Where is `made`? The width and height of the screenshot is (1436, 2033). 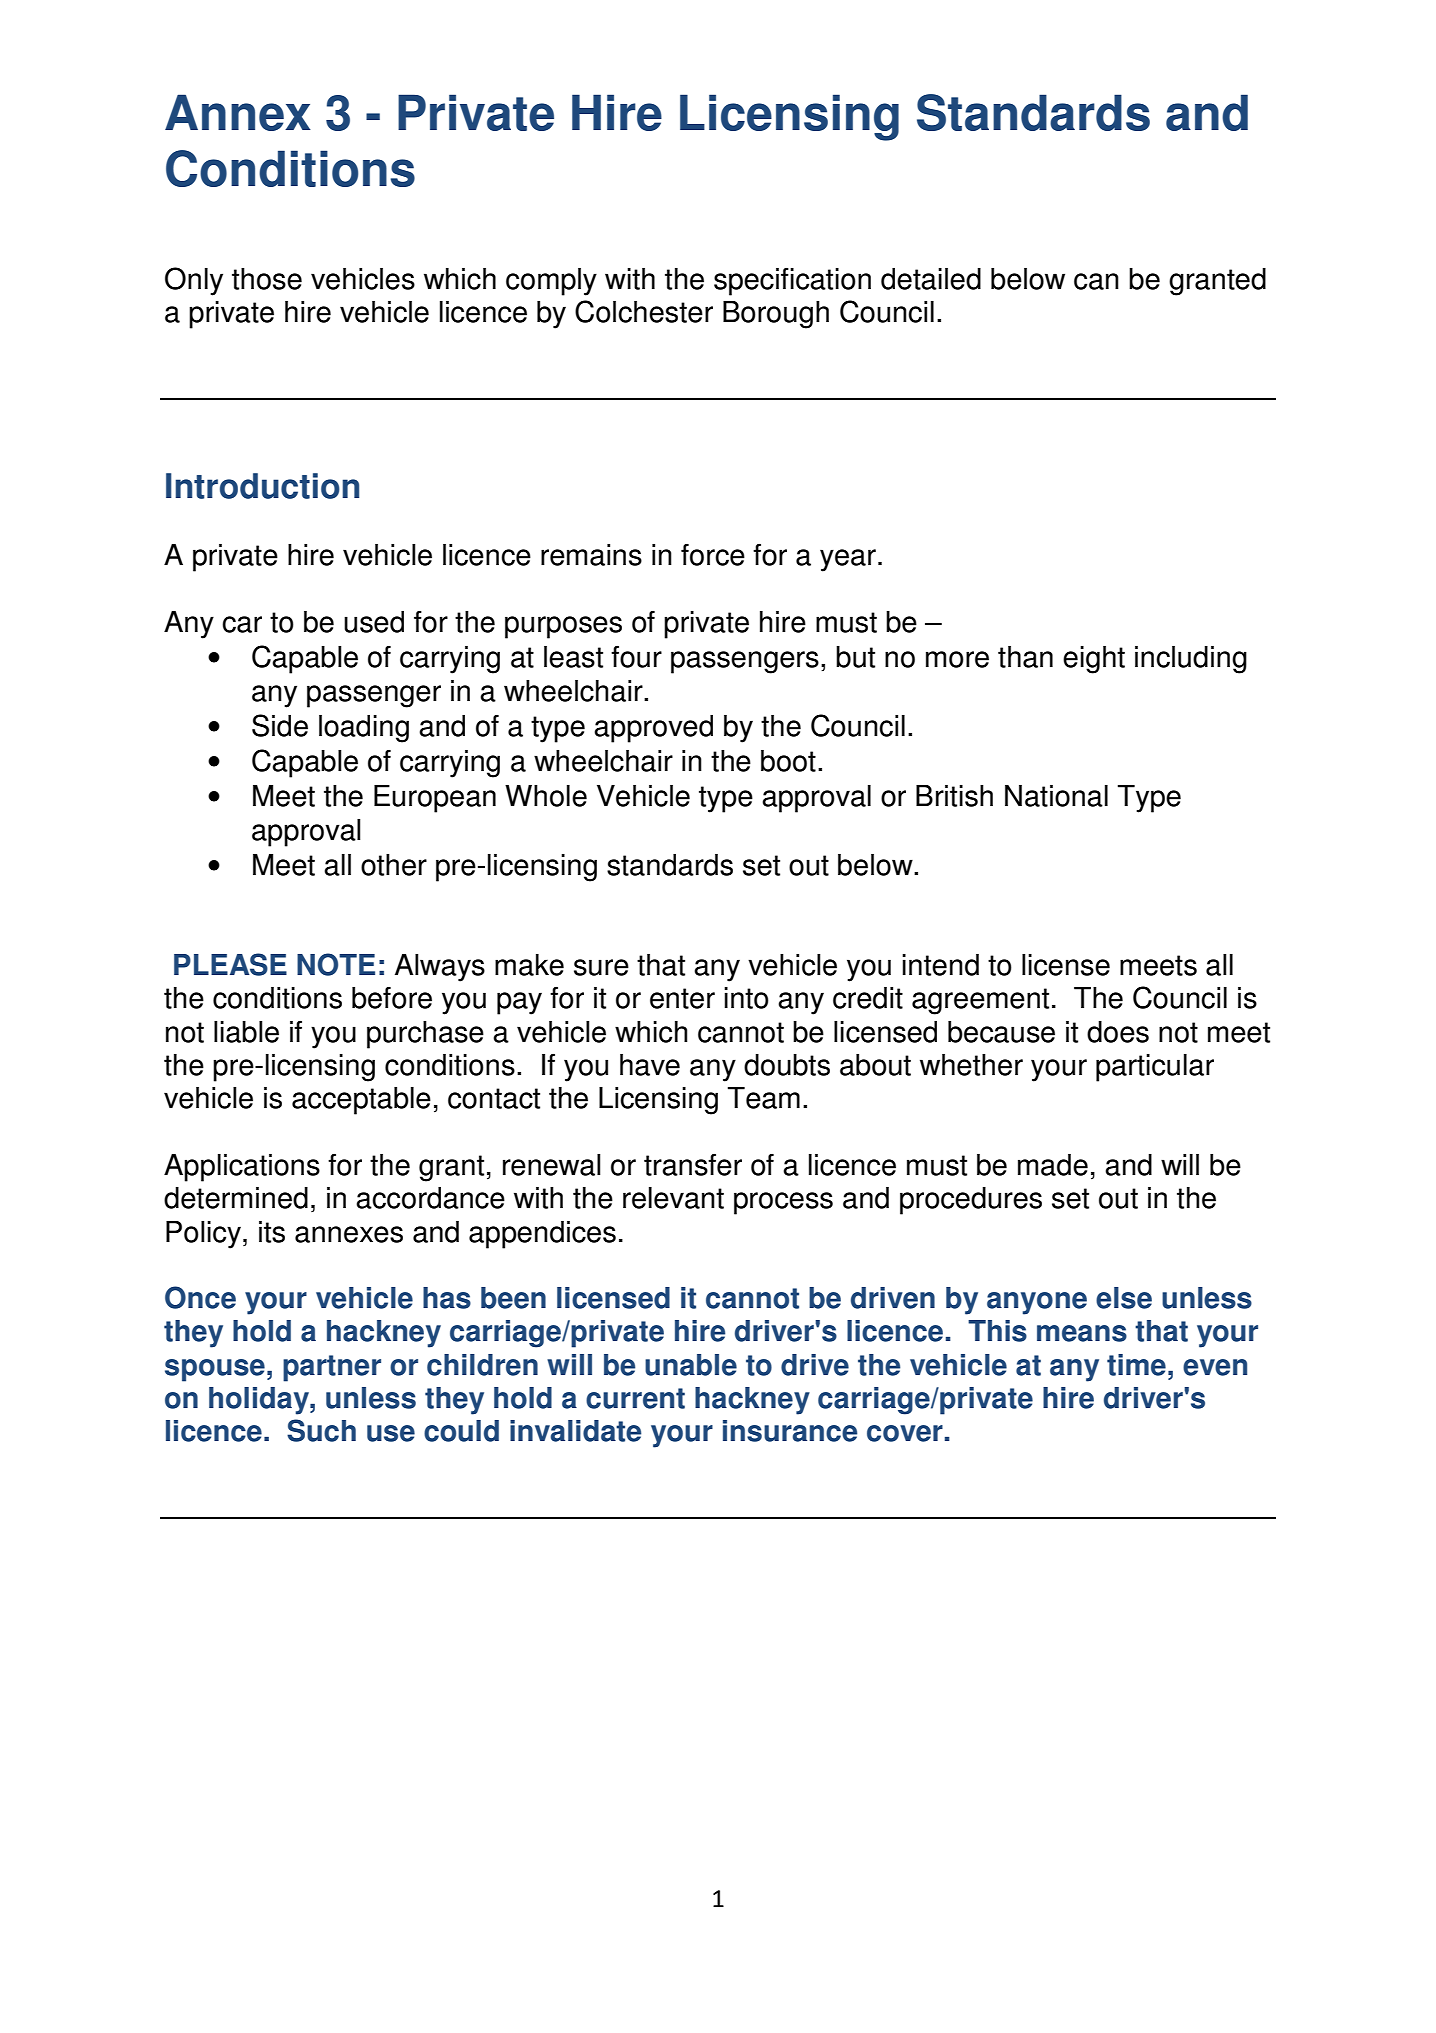
made is located at coordinates (1053, 1165).
